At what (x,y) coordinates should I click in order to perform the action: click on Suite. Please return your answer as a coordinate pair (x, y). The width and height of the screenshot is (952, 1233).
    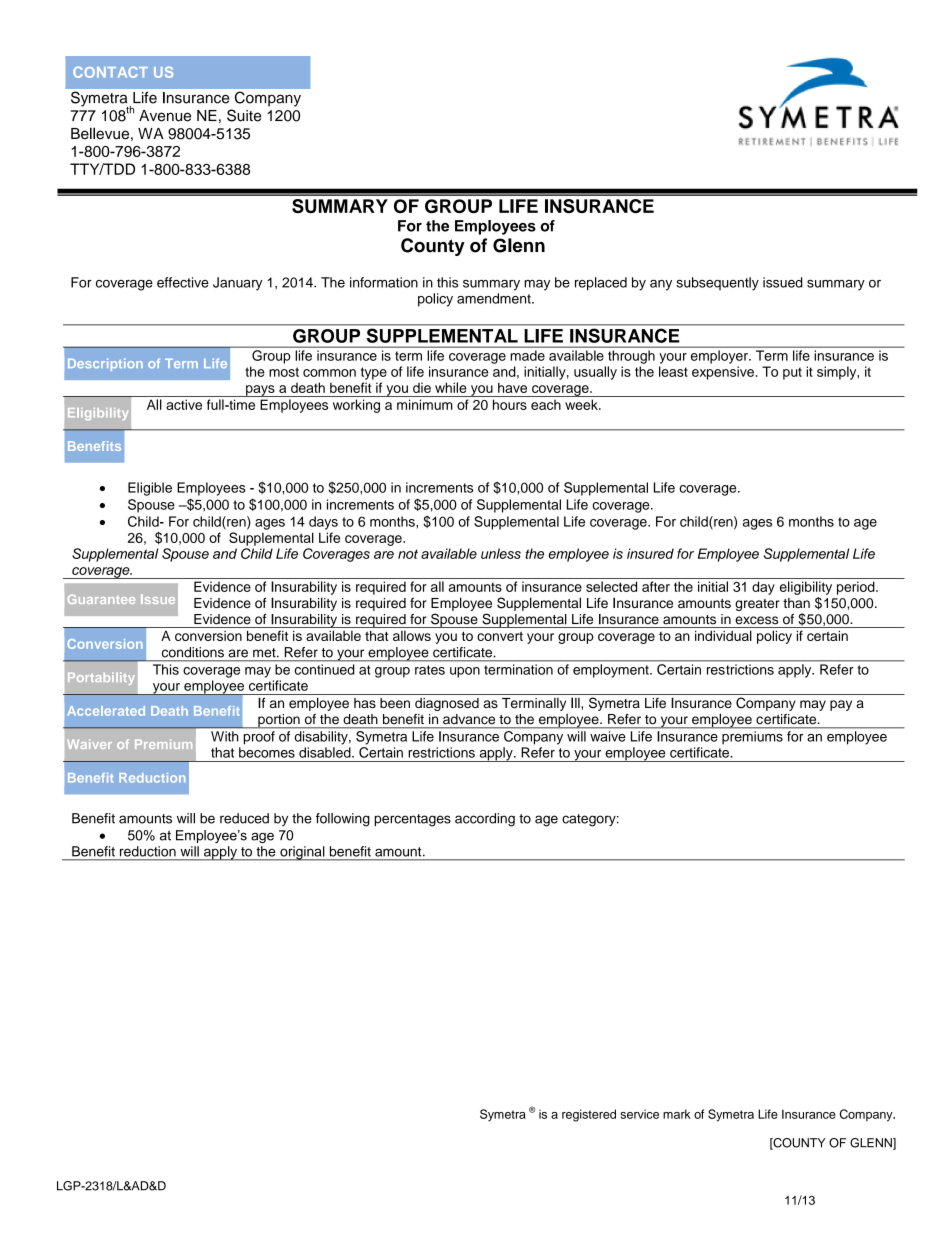
    Looking at the image, I should click on (244, 115).
